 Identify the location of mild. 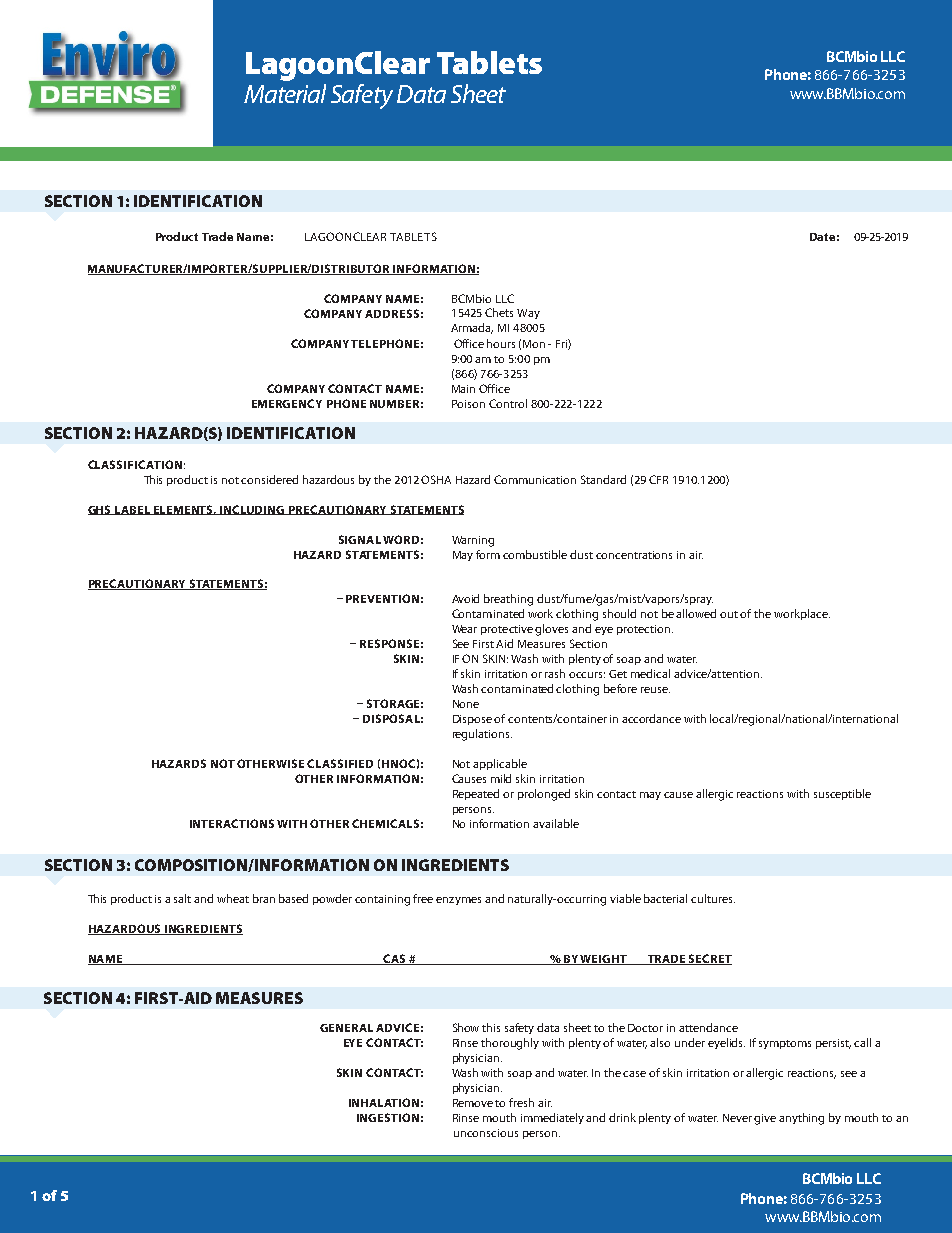
(501, 778).
